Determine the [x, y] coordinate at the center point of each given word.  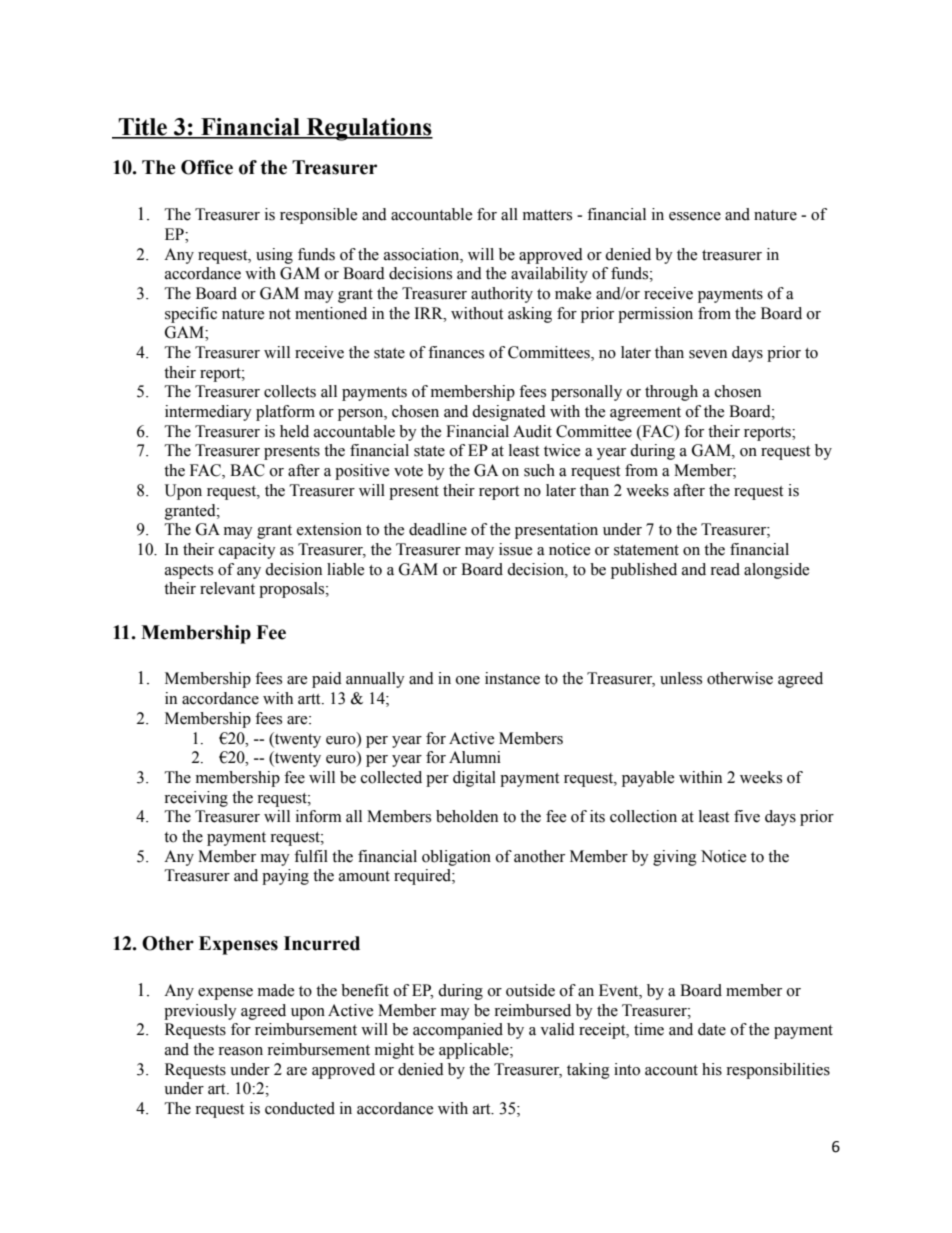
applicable [475, 1051]
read [725, 569]
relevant [227, 588]
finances [456, 352]
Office [207, 167]
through [671, 393]
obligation [456, 858]
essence [695, 216]
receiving [196, 799]
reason [240, 1051]
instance [512, 678]
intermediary [208, 413]
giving [675, 858]
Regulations [368, 129]
